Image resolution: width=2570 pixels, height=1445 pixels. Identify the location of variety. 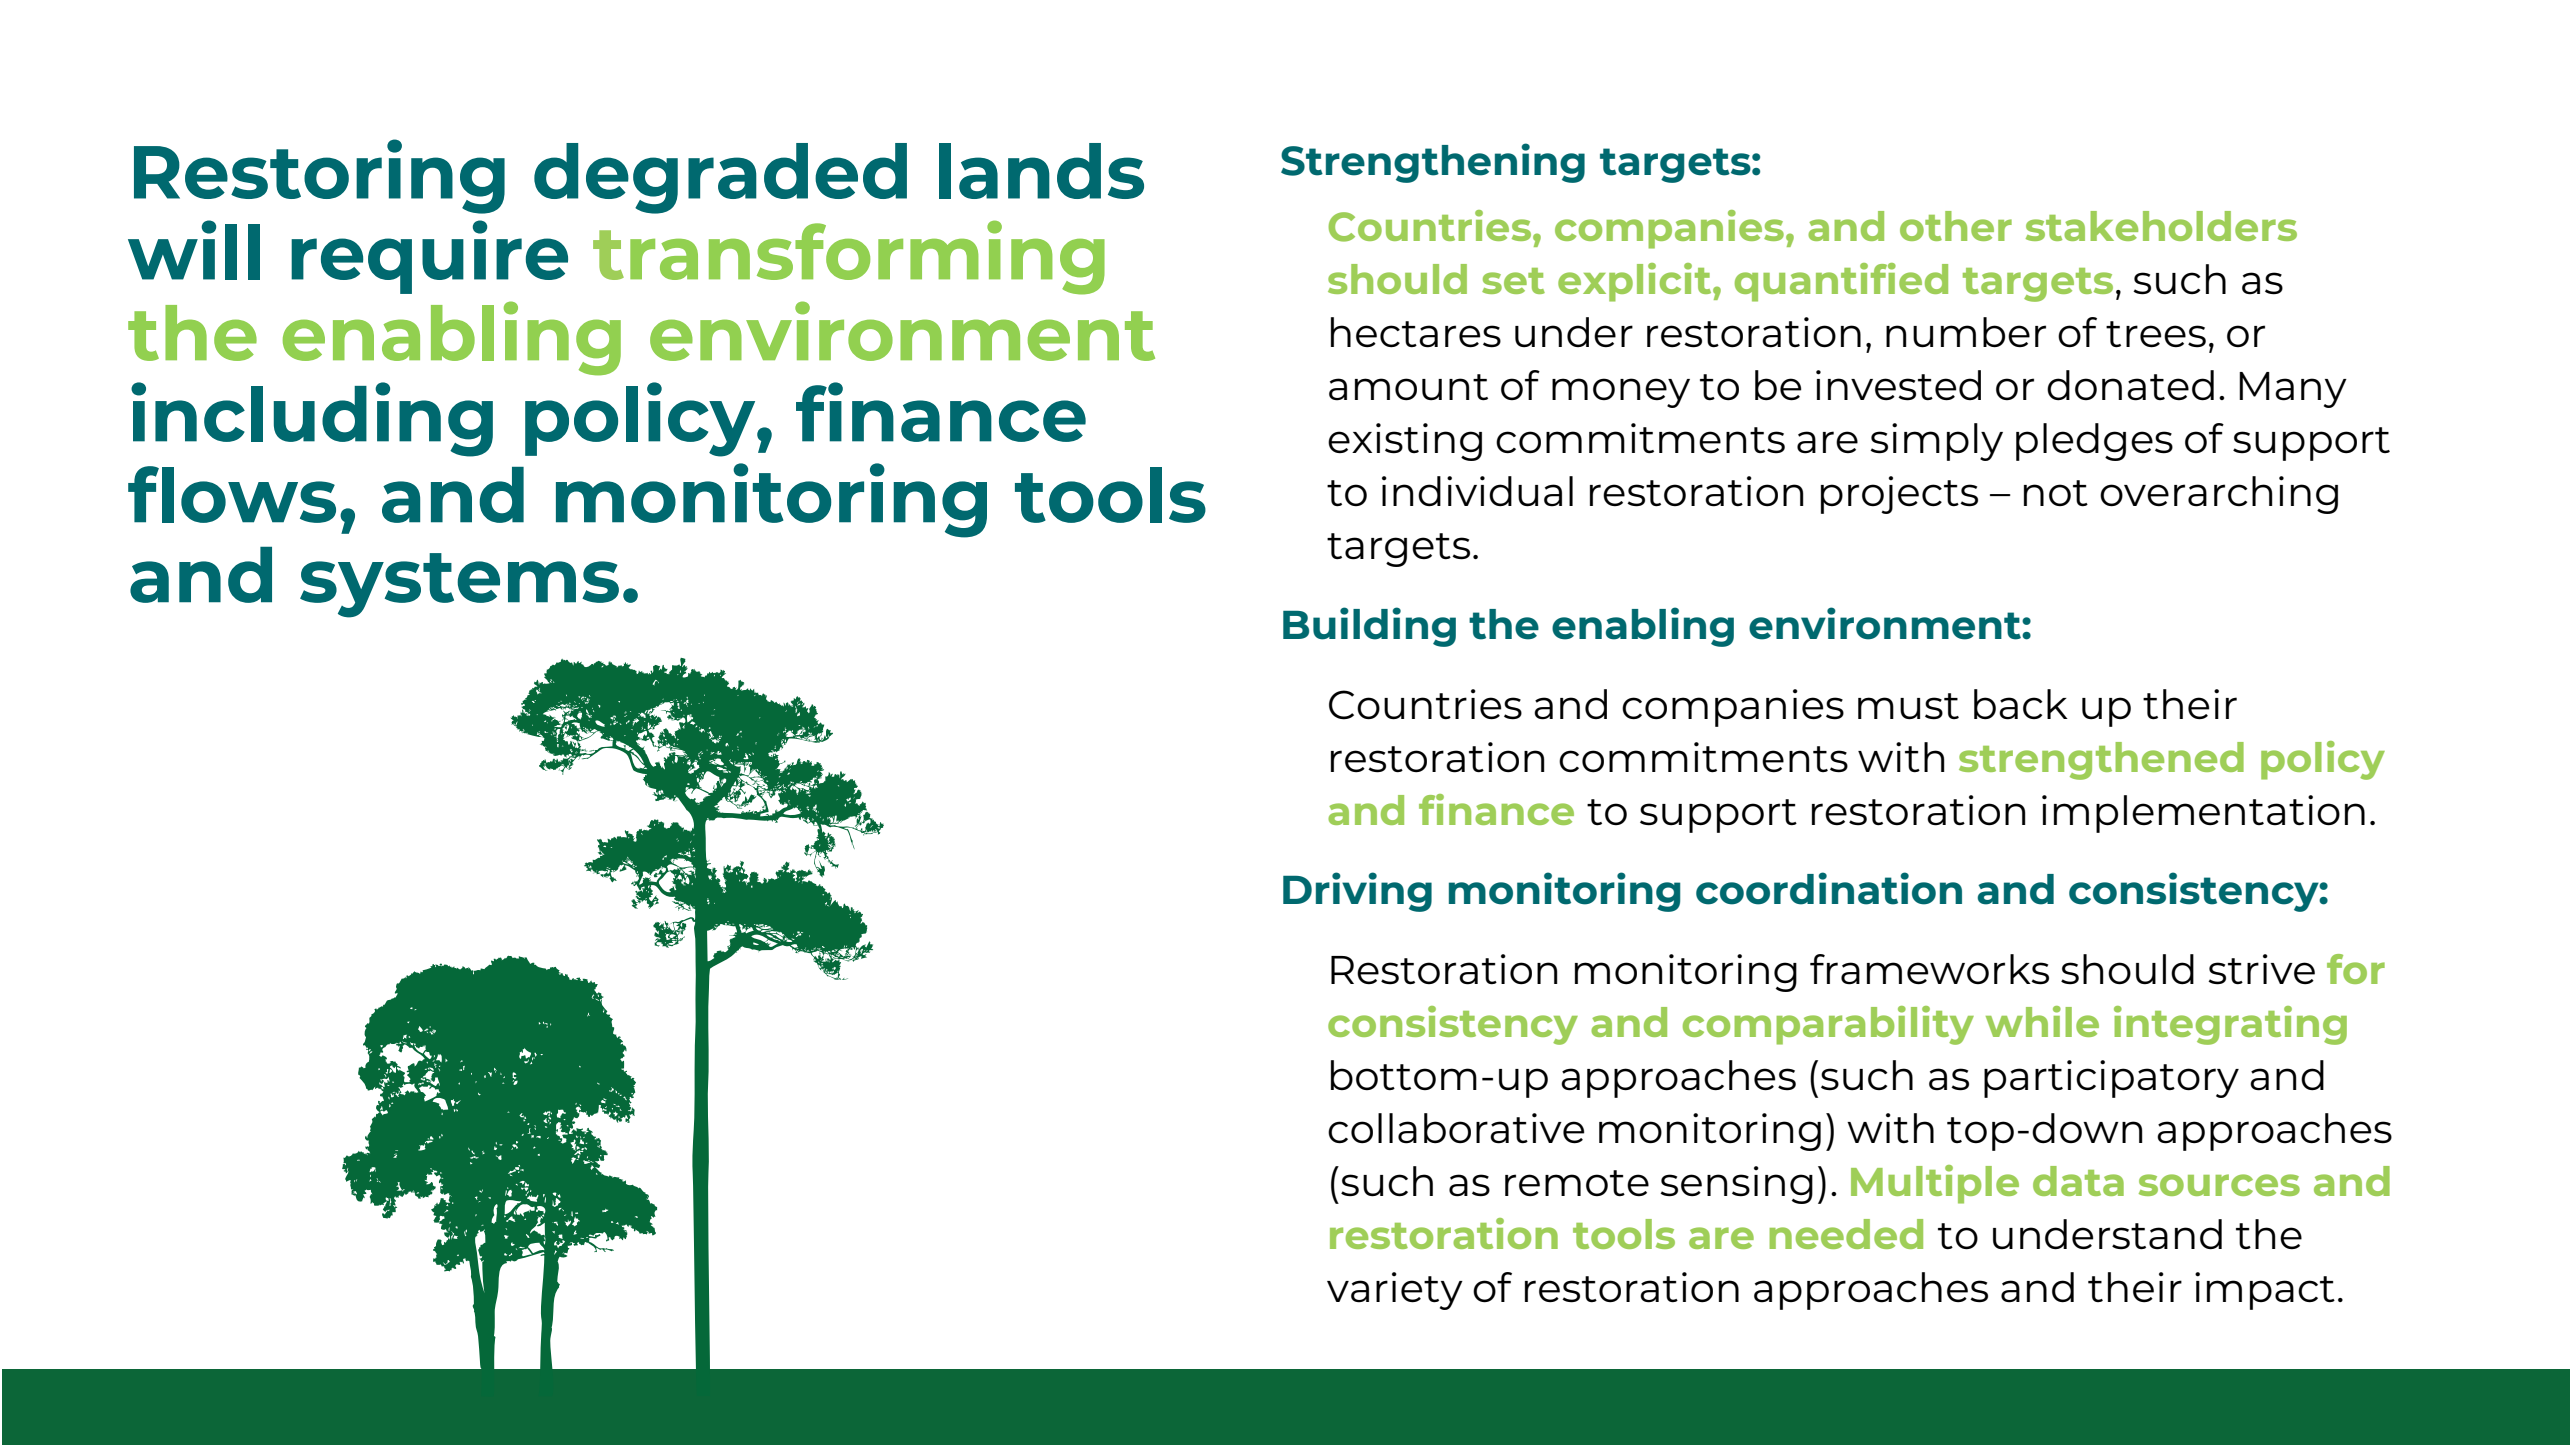
(1395, 1291).
